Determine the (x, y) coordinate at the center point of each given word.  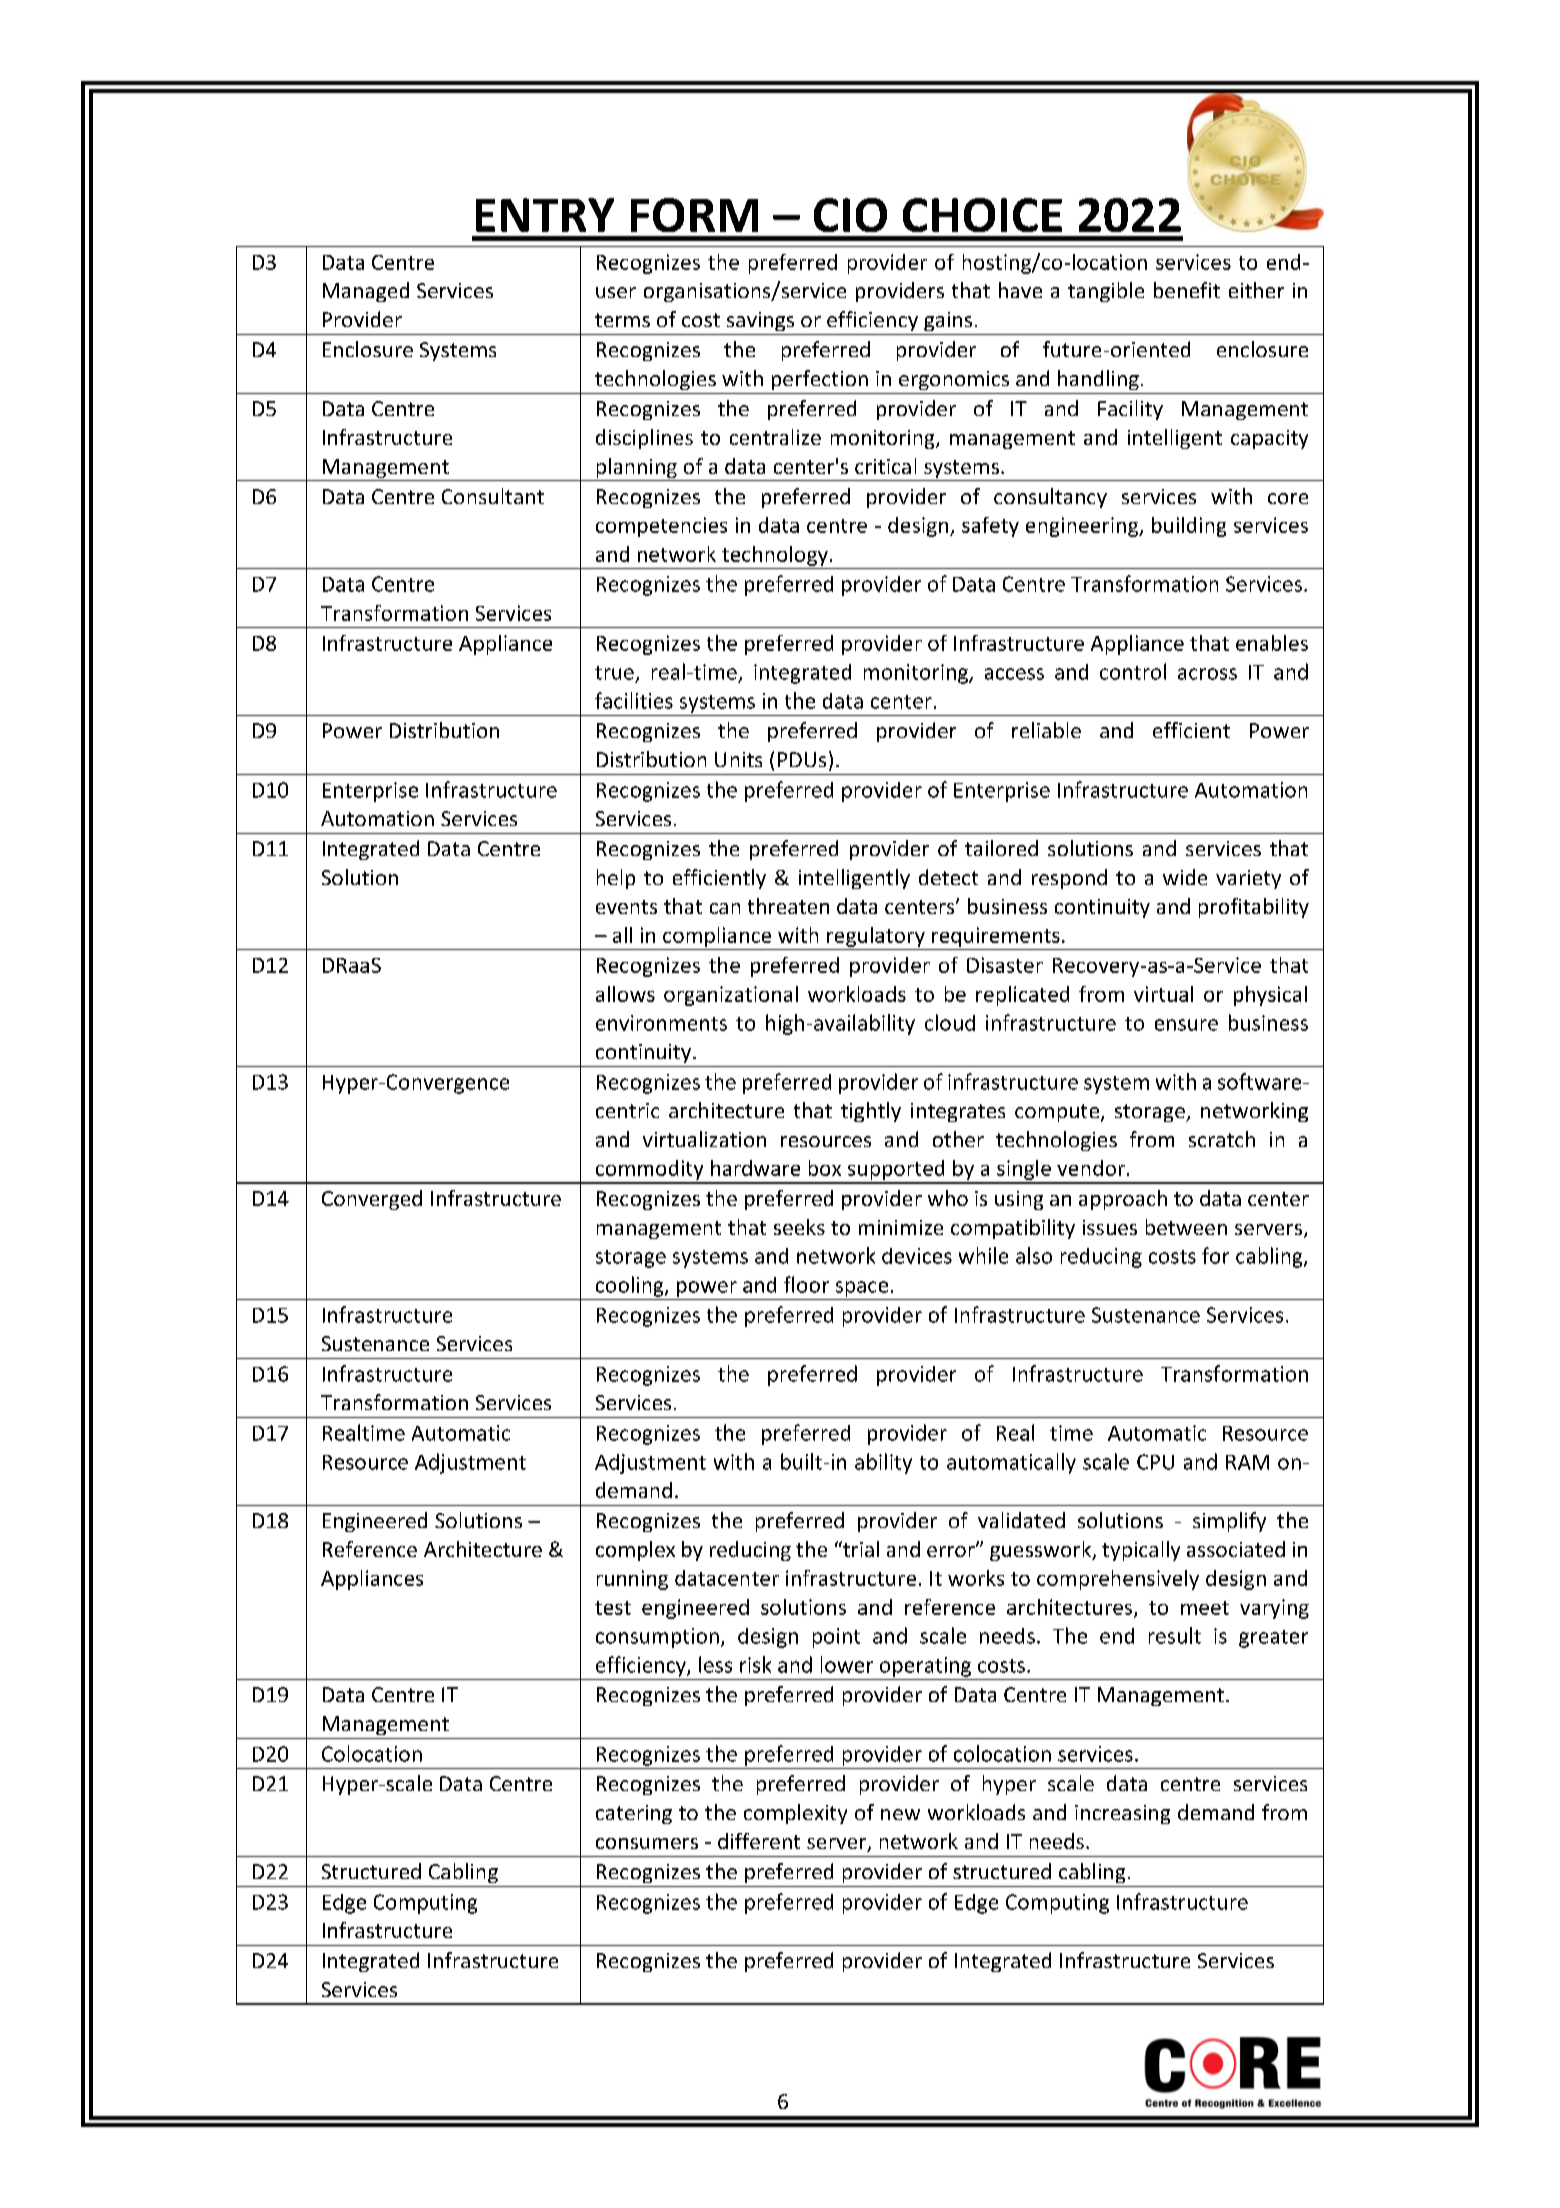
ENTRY (545, 215)
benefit (1187, 290)
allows (625, 994)
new (900, 1814)
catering (634, 1814)
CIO (850, 215)
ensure (1186, 1025)
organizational (731, 996)
